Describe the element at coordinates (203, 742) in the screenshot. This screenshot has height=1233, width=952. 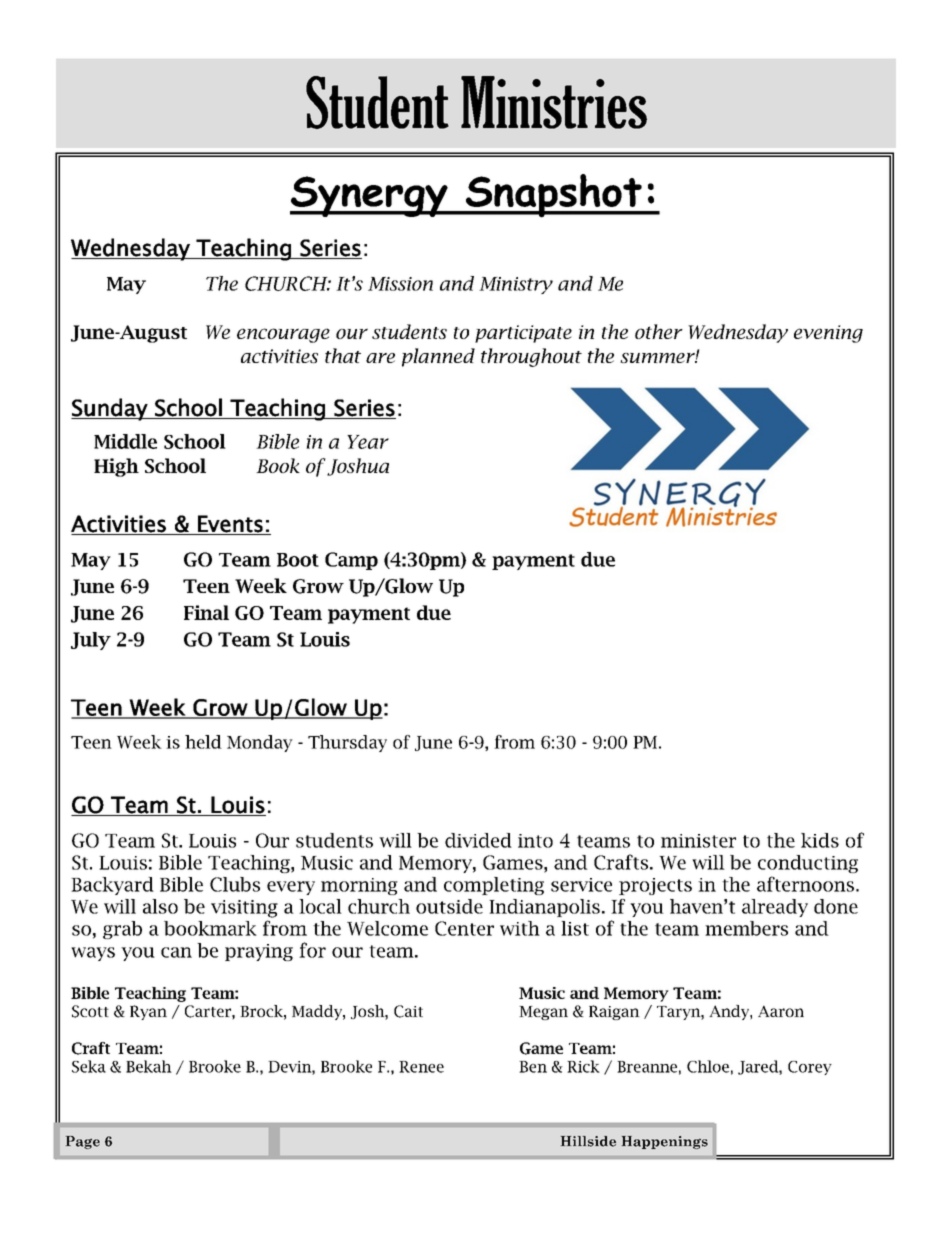
I see `held` at that location.
